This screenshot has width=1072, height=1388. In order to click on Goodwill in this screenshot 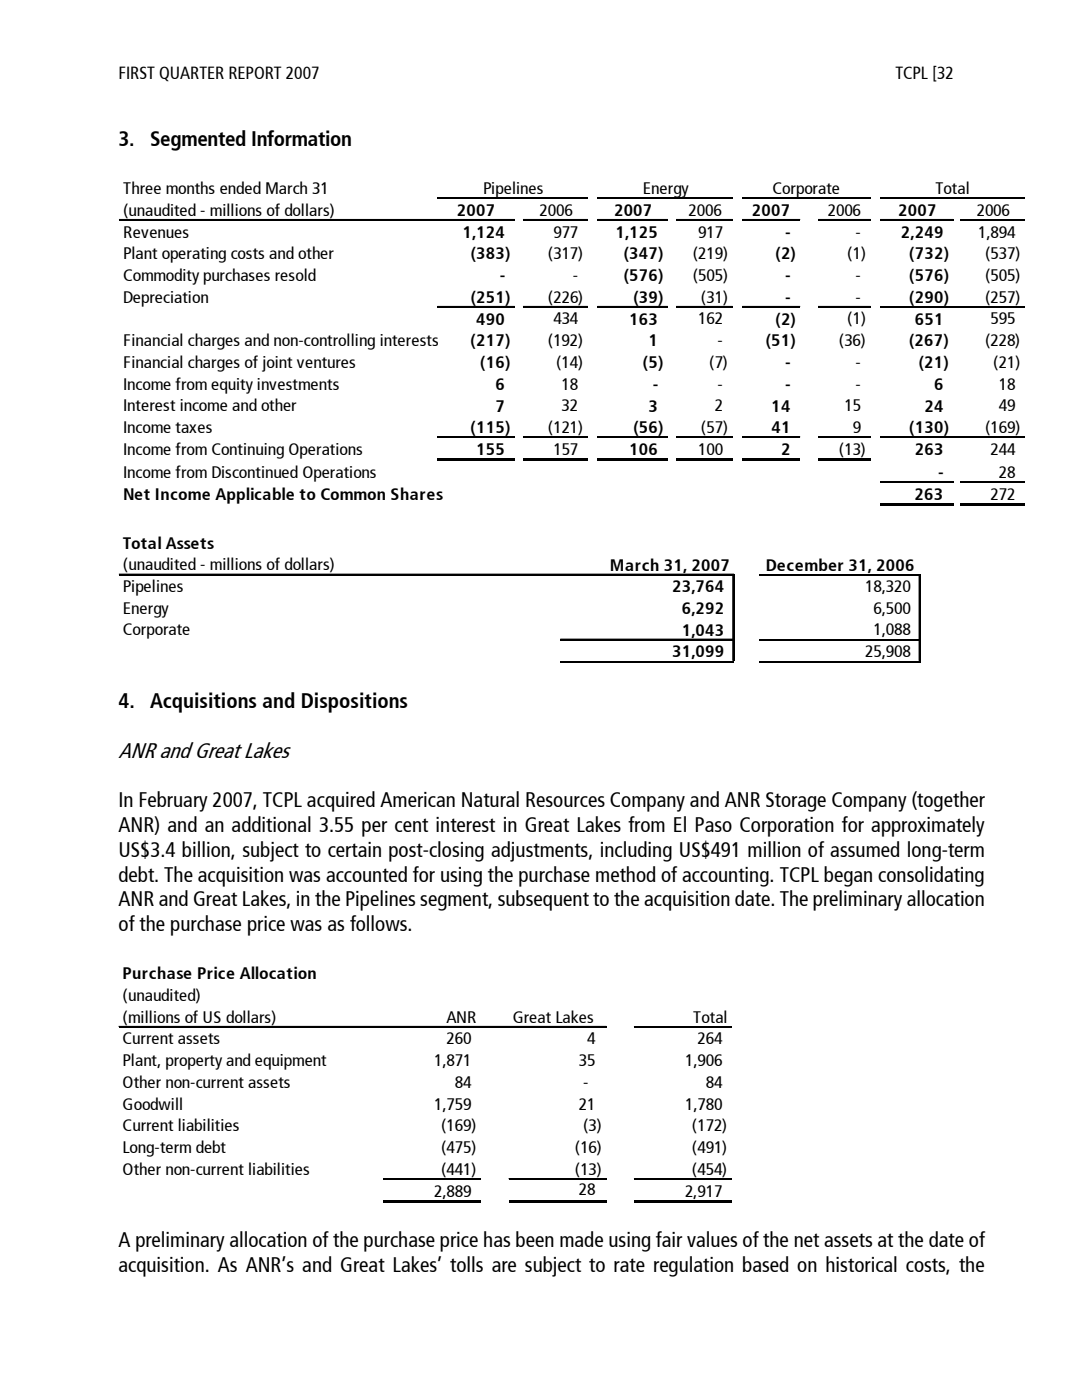, I will do `click(152, 1103)`.
